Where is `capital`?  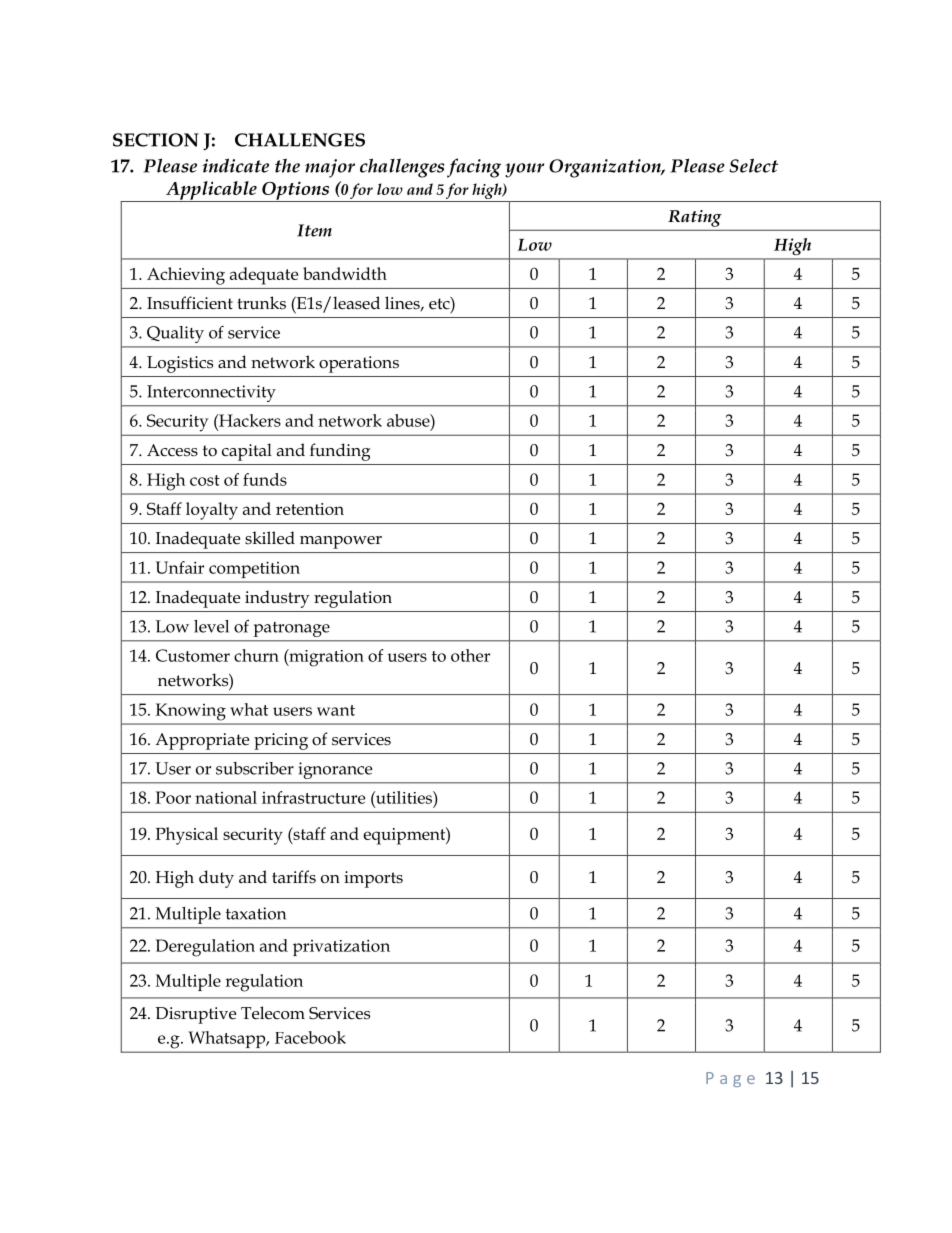
capital is located at coordinates (247, 452).
